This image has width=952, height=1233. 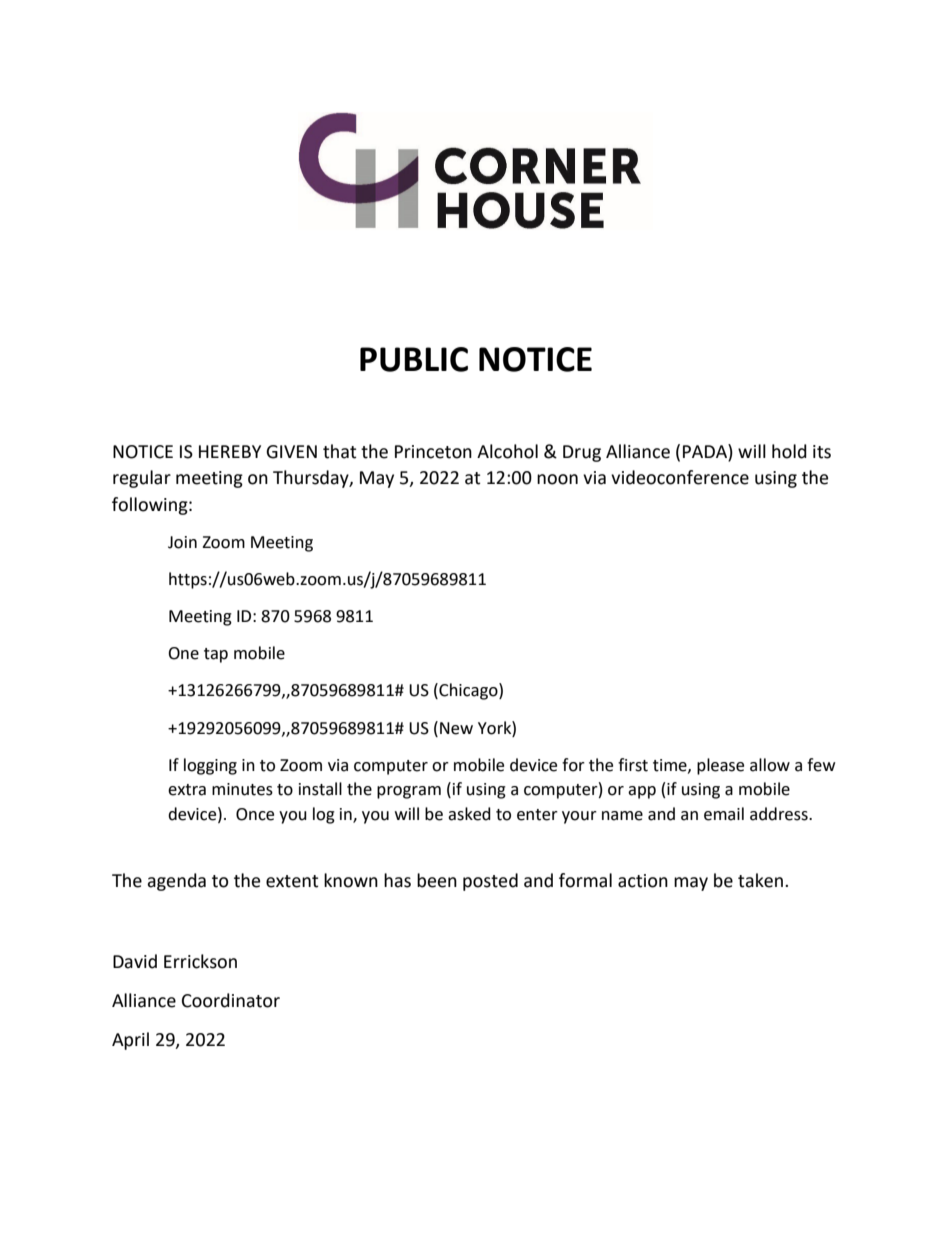 I want to click on Chicago, so click(x=468, y=691).
